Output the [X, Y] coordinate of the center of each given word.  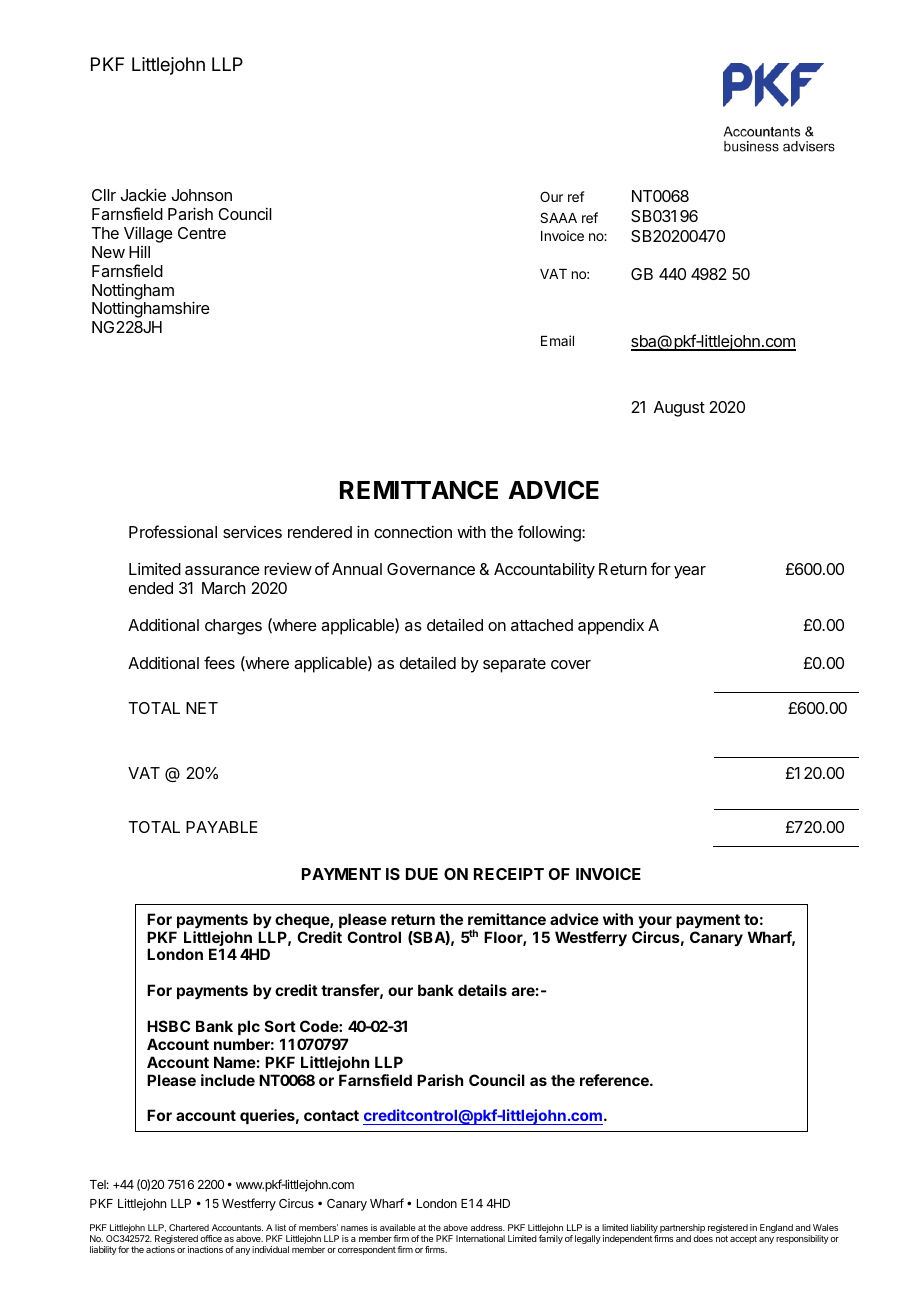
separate [514, 665]
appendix [611, 627]
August [679, 409]
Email [557, 340]
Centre [202, 233]
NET [202, 708]
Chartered [189, 1227]
